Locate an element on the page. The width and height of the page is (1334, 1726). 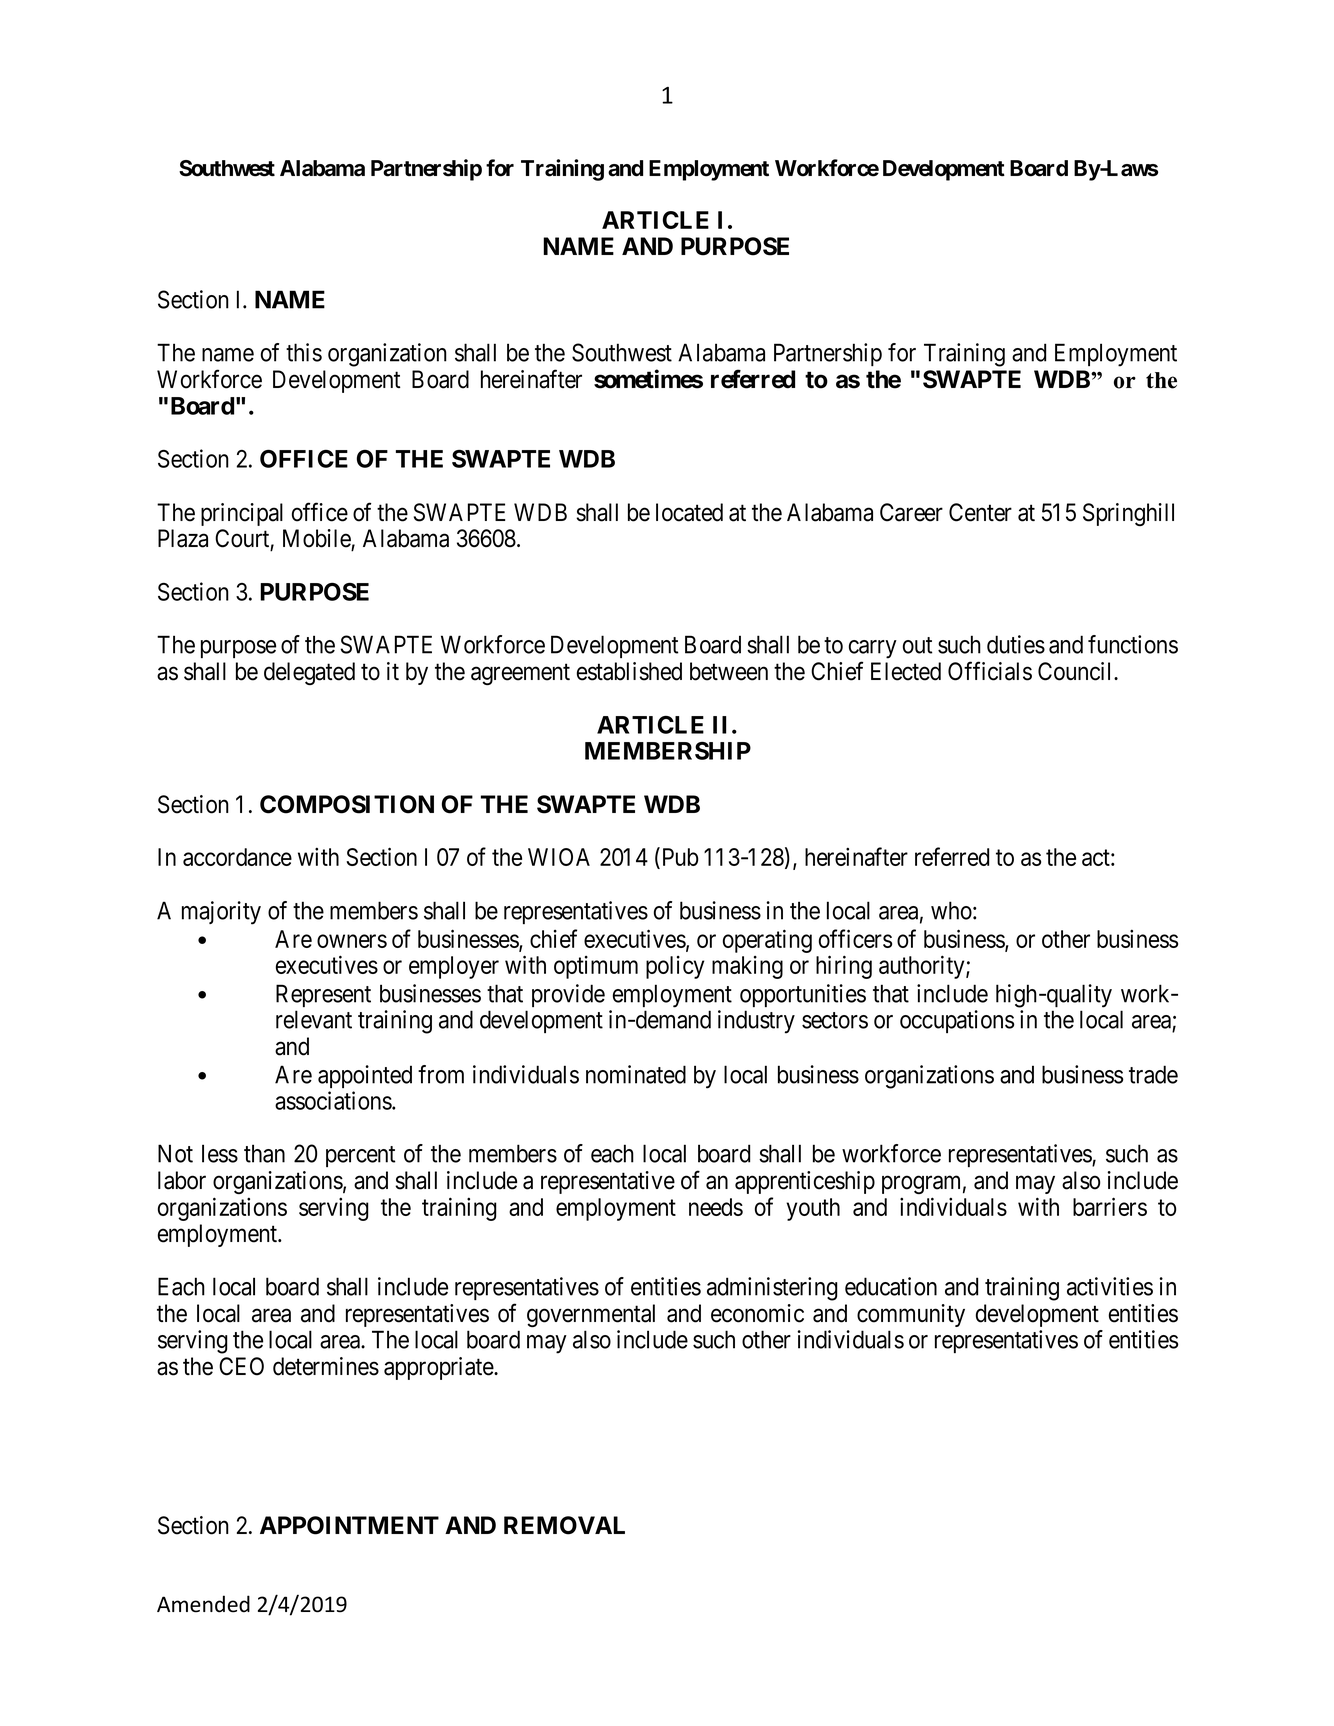
than is located at coordinates (264, 1153).
